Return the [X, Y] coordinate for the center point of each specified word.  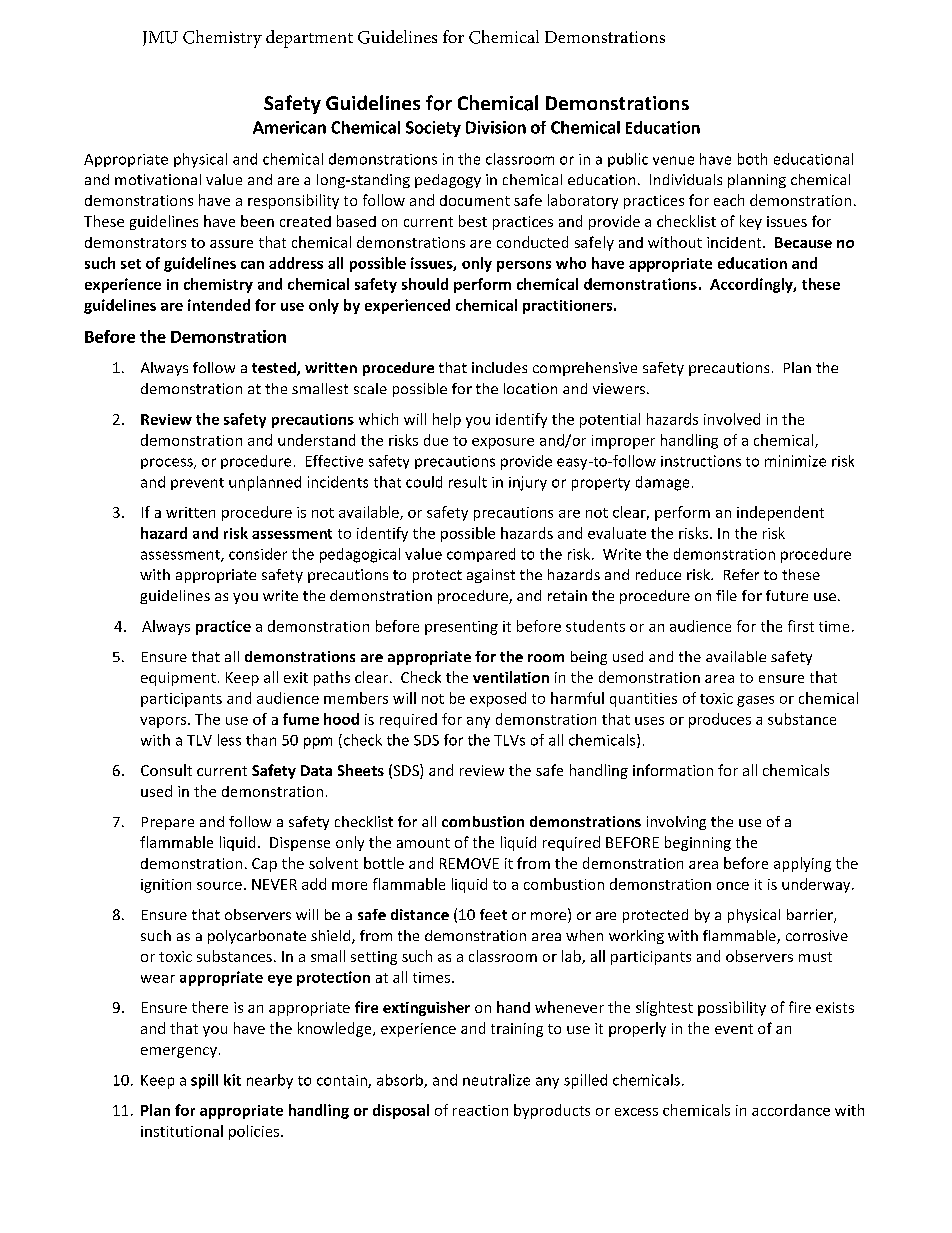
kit [232, 1080]
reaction [480, 1110]
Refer [741, 574]
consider [258, 554]
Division [496, 127]
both [752, 159]
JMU [160, 38]
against [491, 576]
